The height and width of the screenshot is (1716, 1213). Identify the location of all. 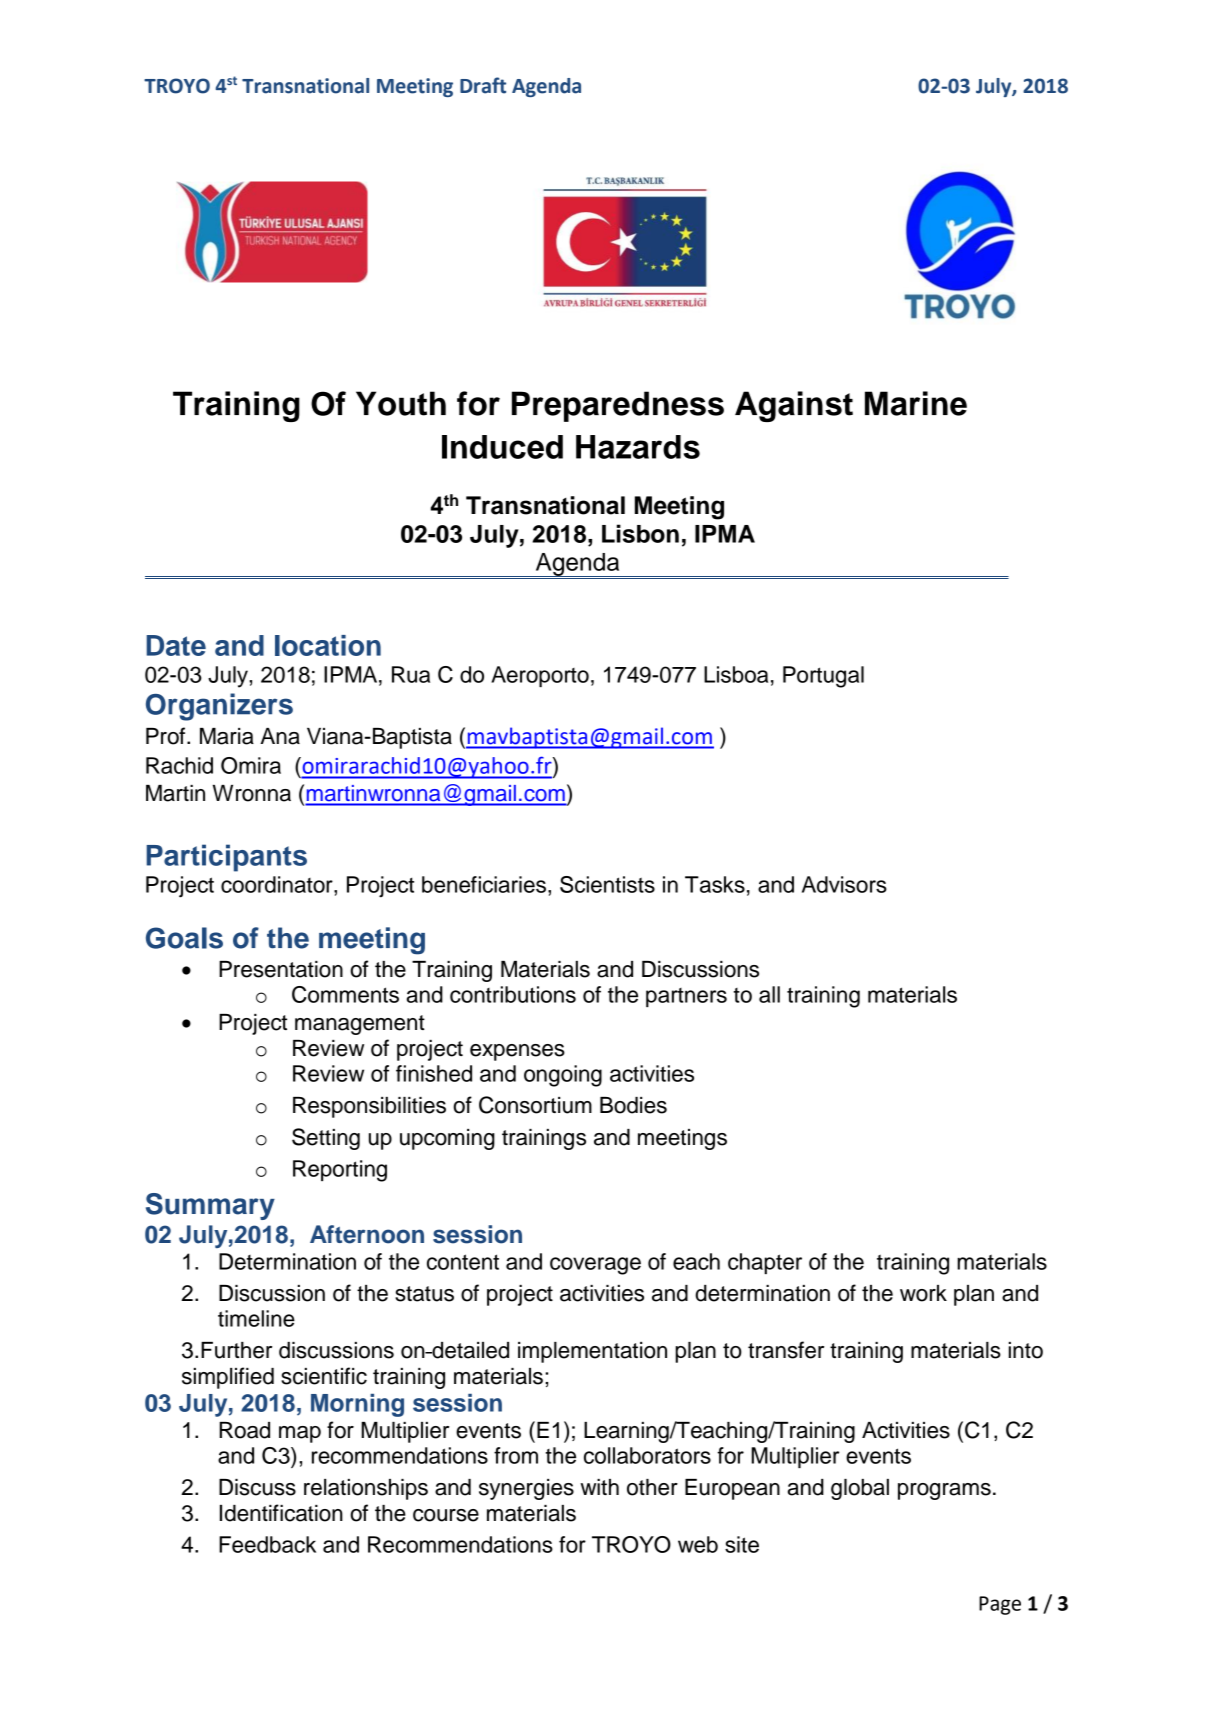
(769, 994).
